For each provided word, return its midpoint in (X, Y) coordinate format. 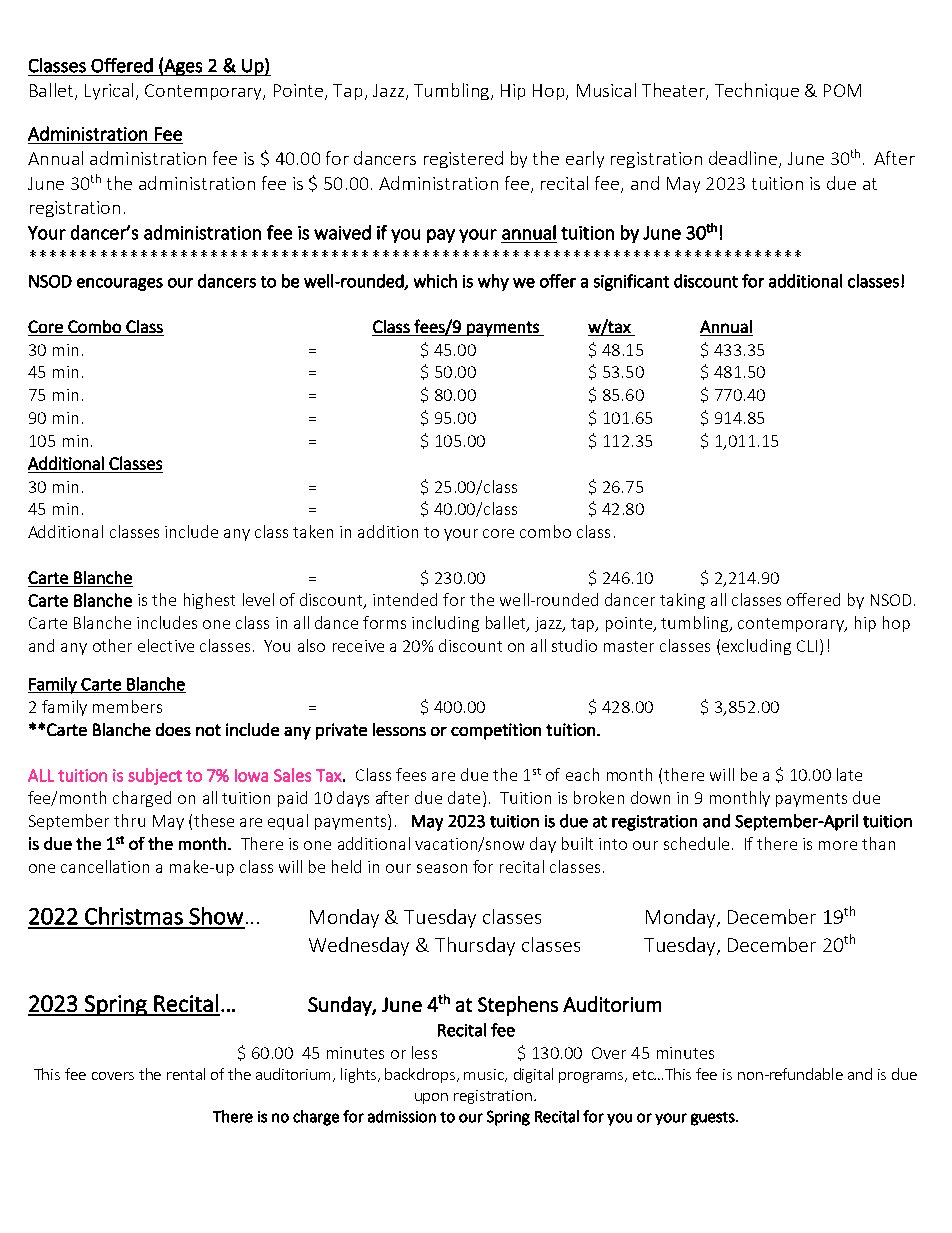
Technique (757, 91)
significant (631, 282)
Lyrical (109, 91)
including (445, 624)
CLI (807, 646)
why (493, 282)
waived (342, 232)
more (838, 845)
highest (209, 601)
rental (186, 1074)
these (214, 820)
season (442, 868)
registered (463, 159)
